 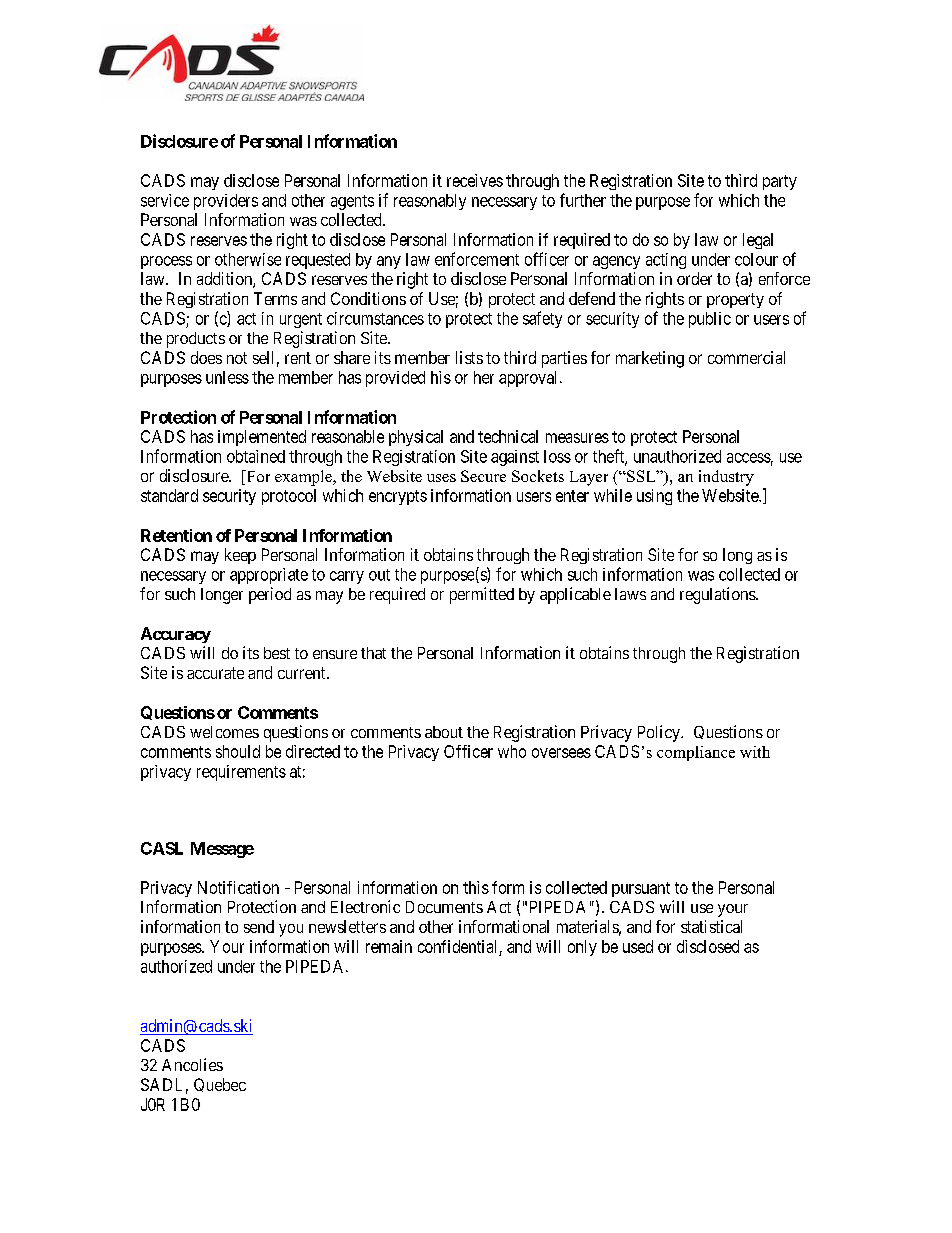 I want to click on permitted, so click(x=482, y=595).
